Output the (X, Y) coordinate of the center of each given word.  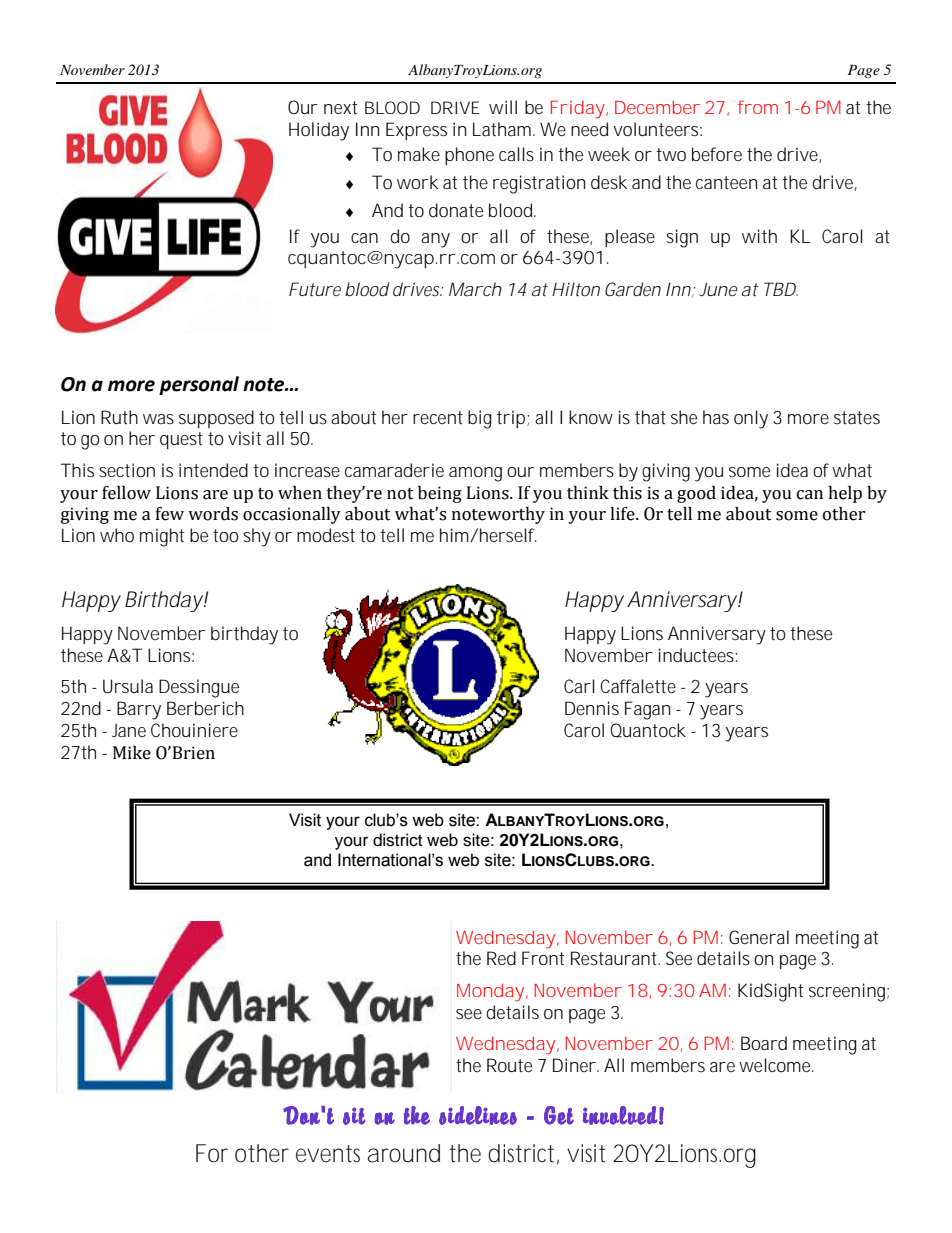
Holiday (319, 131)
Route (509, 1065)
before (717, 154)
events (328, 1154)
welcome (774, 1065)
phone (469, 156)
